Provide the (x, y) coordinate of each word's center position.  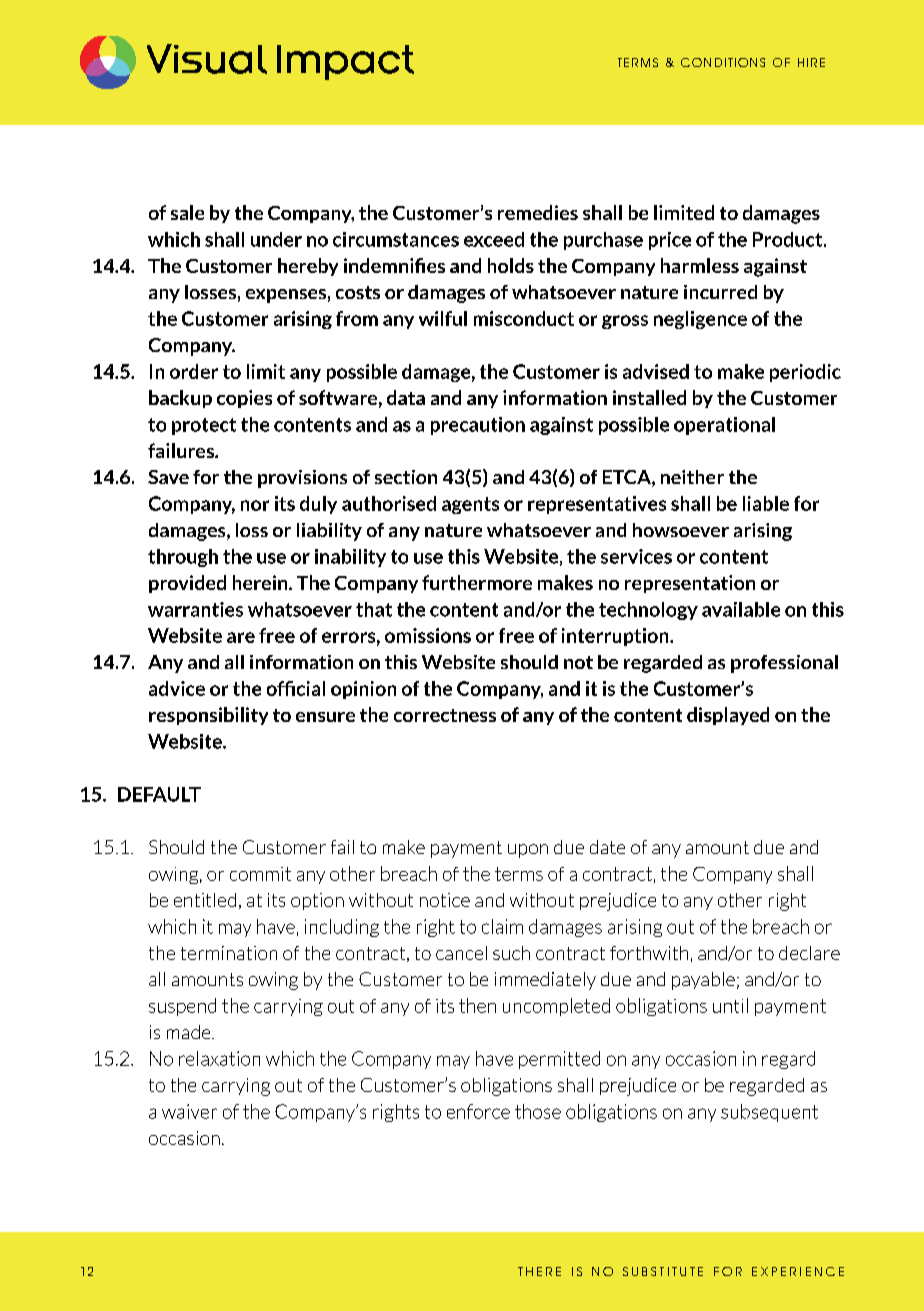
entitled (205, 900)
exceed (494, 239)
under (276, 239)
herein (261, 582)
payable (703, 981)
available (741, 609)
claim (502, 926)
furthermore (477, 582)
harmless (700, 265)
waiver (189, 1111)
